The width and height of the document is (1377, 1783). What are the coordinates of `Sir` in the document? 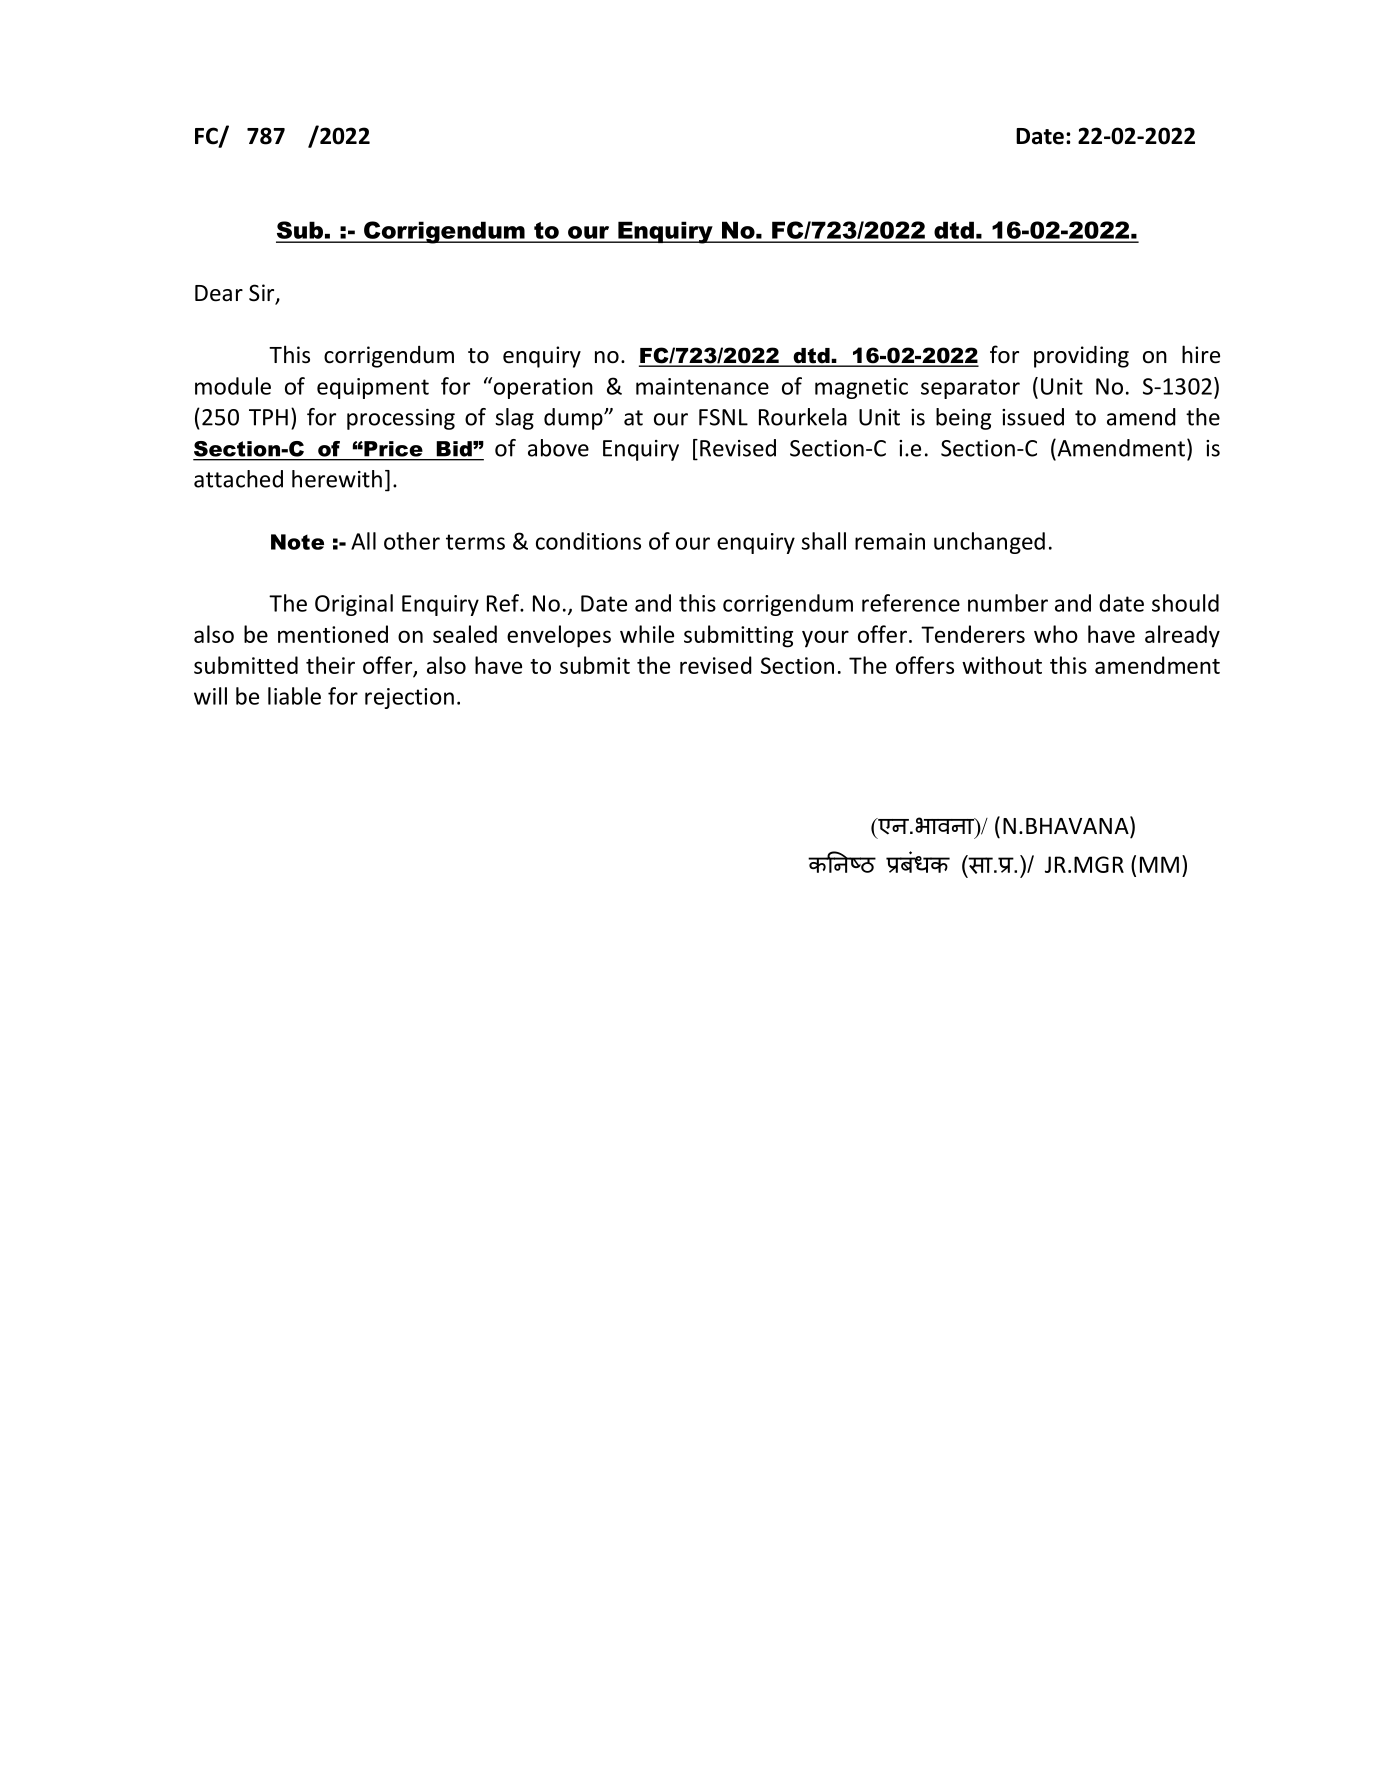 It's located at (263, 294).
